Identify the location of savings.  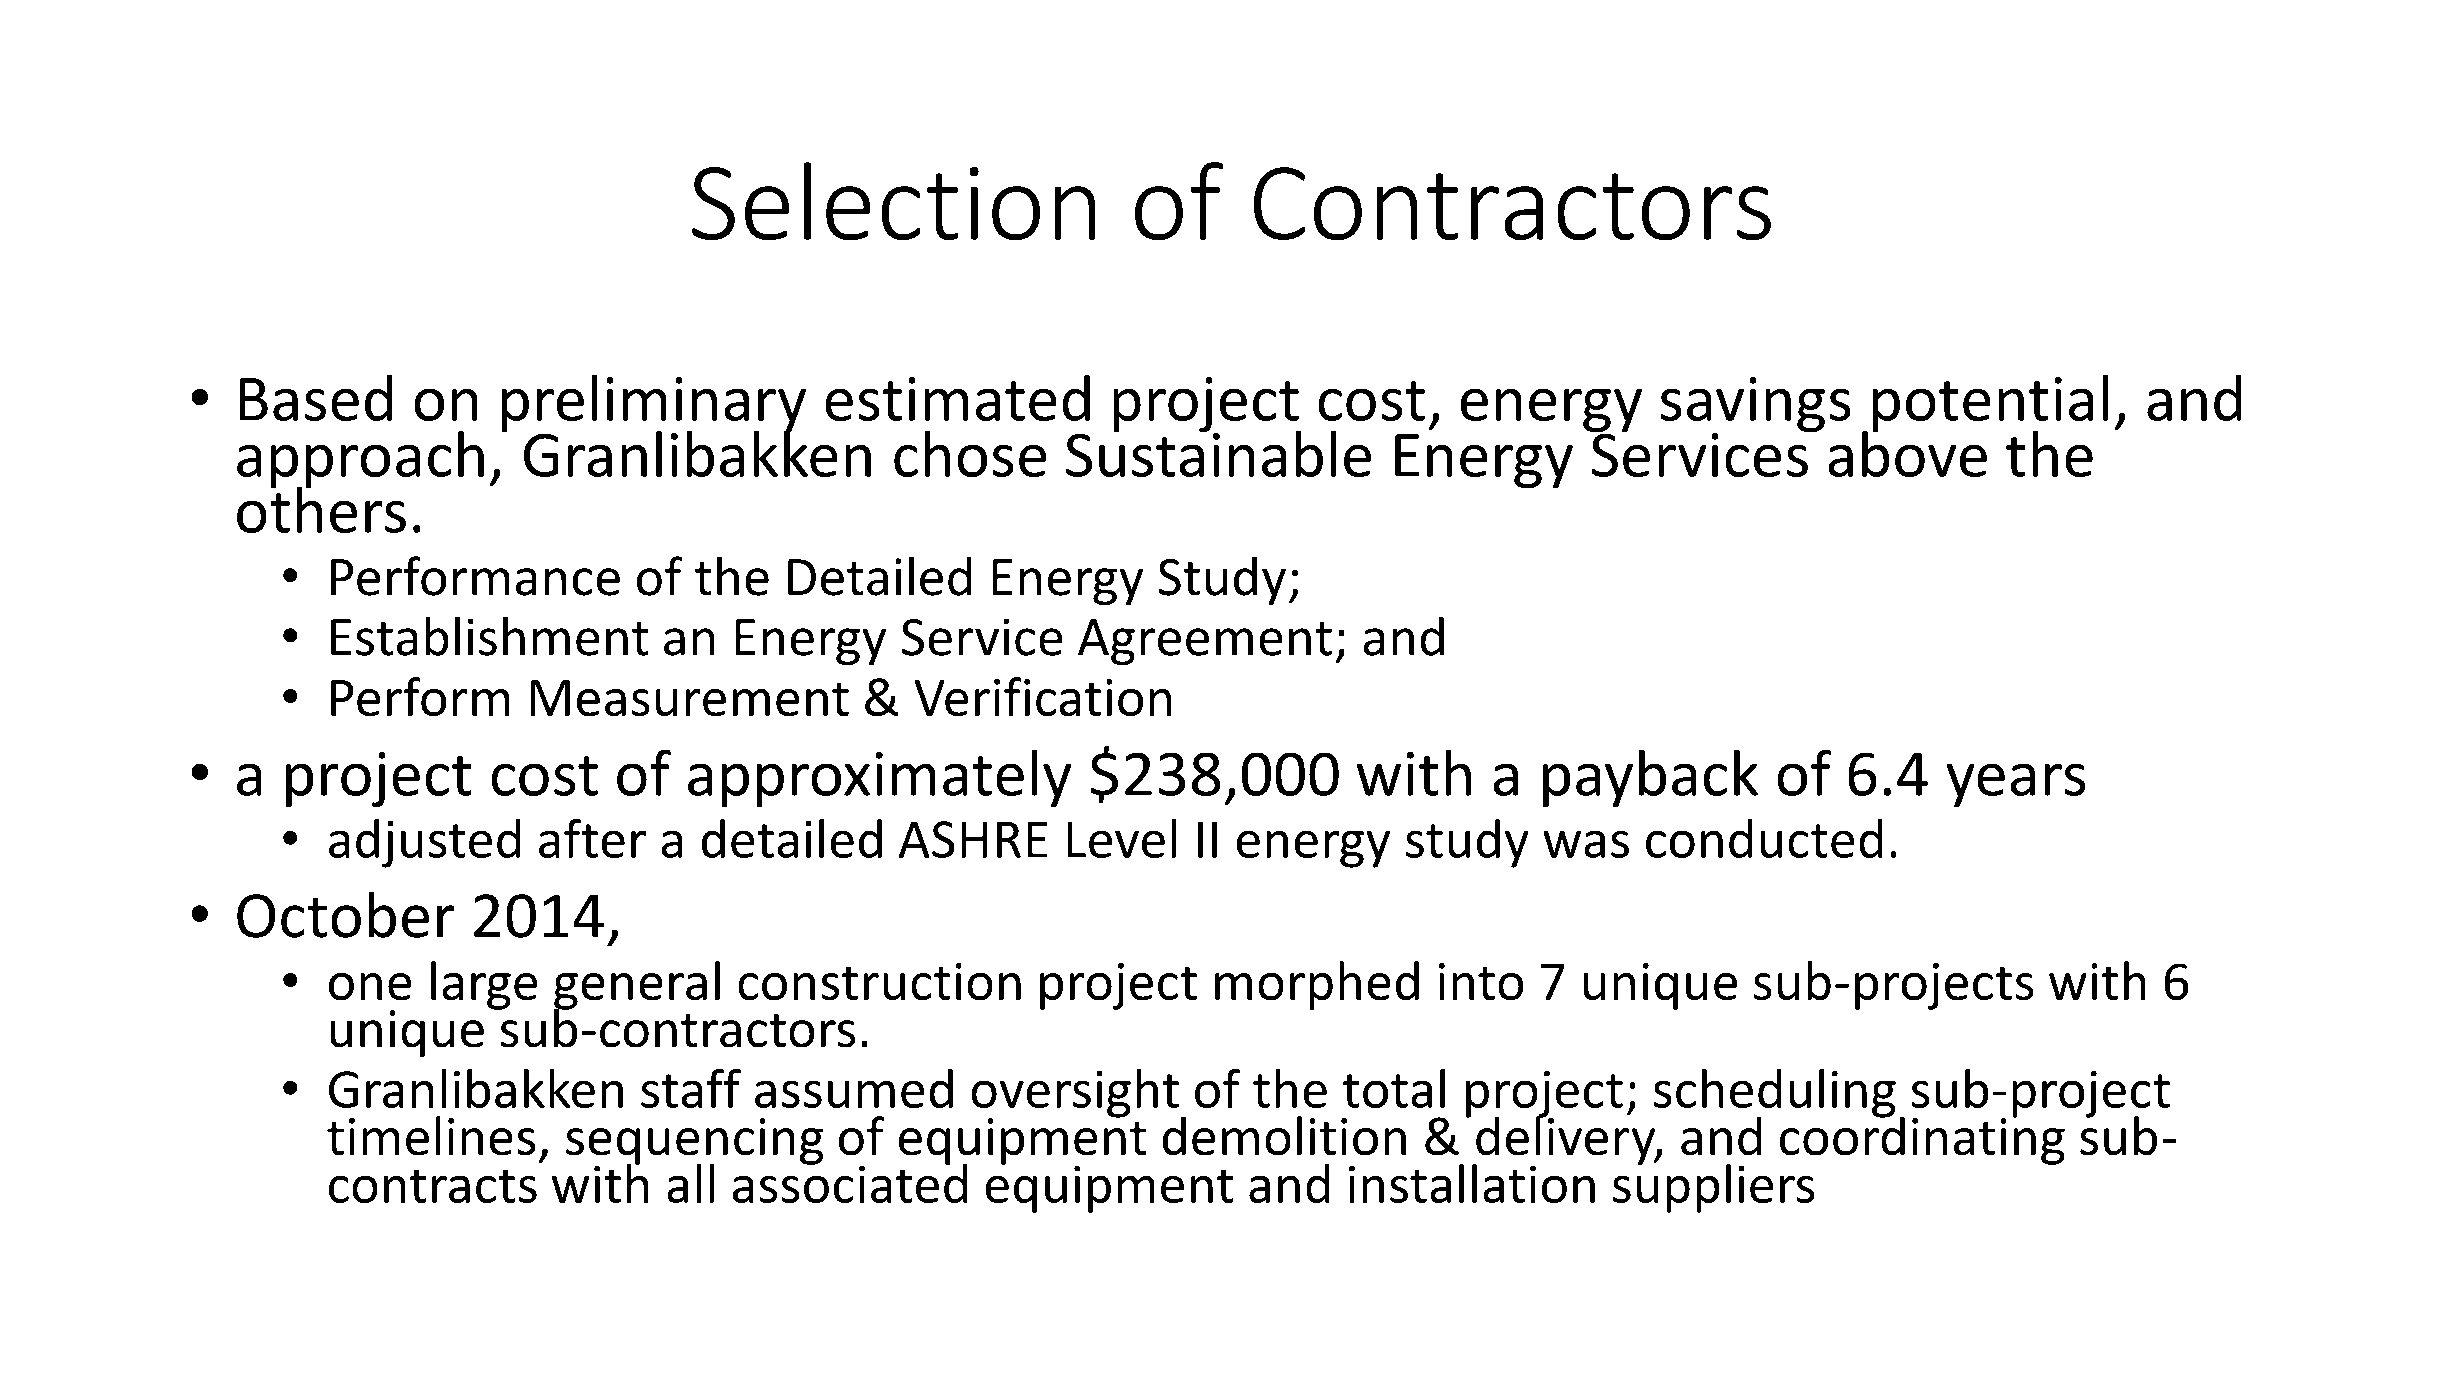
(1755, 406).
